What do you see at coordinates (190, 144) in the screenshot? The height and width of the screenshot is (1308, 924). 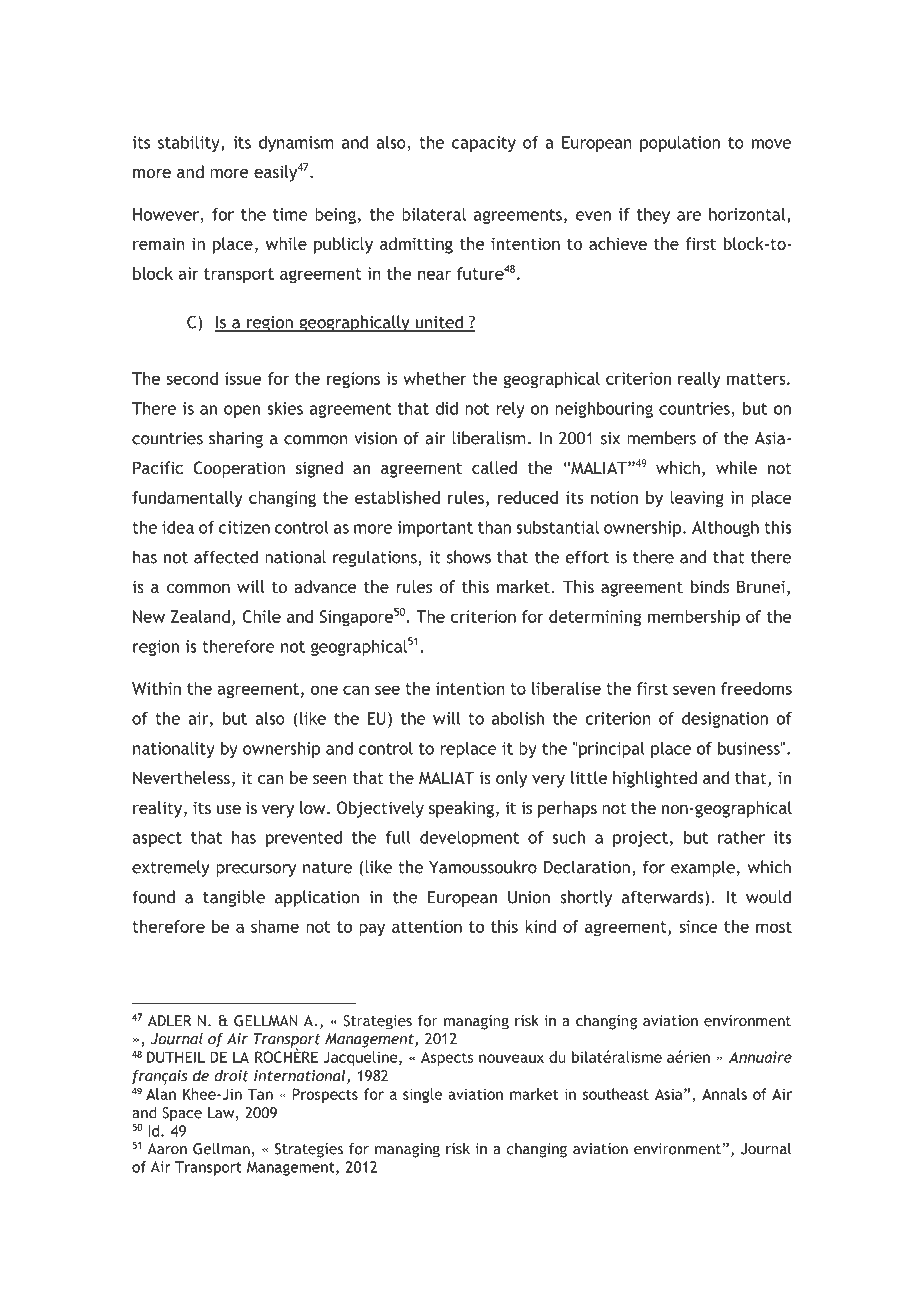 I see `stability` at bounding box center [190, 144].
